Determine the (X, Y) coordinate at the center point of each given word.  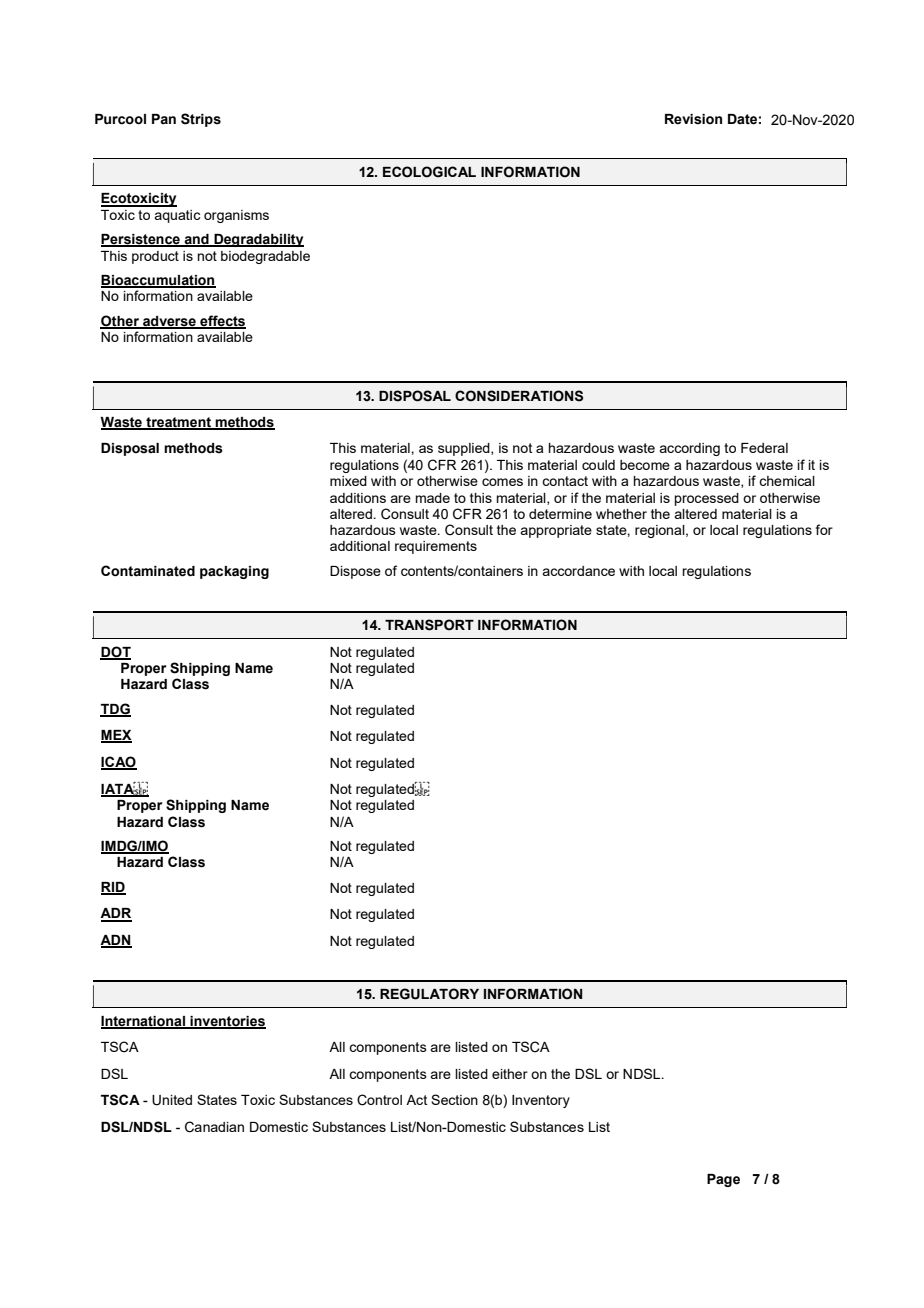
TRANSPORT (429, 625)
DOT (115, 652)
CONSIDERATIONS (519, 396)
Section (454, 1099)
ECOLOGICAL (429, 172)
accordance (579, 571)
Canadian (214, 1127)
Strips (201, 120)
